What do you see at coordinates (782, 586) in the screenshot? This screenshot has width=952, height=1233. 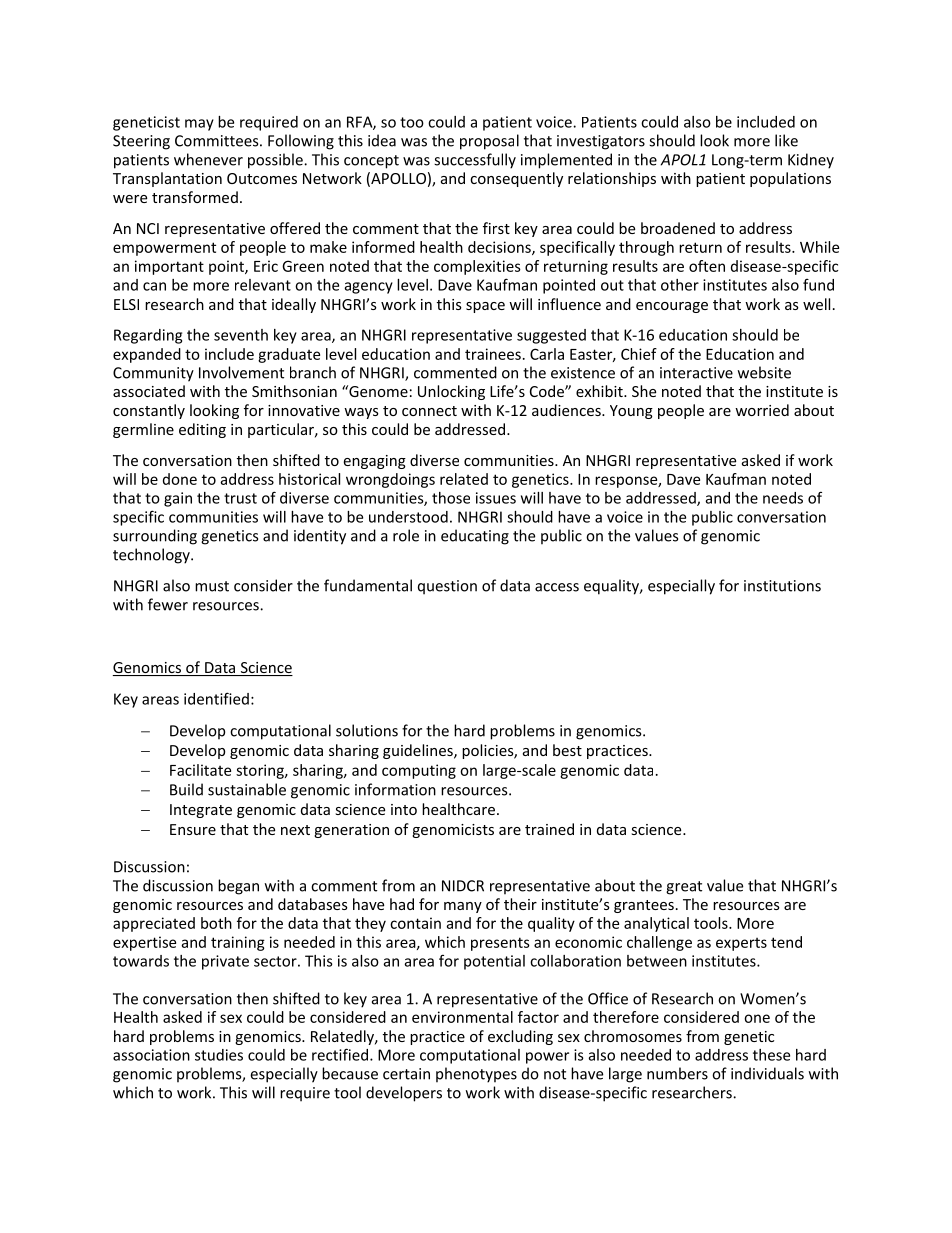 I see `institutions` at bounding box center [782, 586].
